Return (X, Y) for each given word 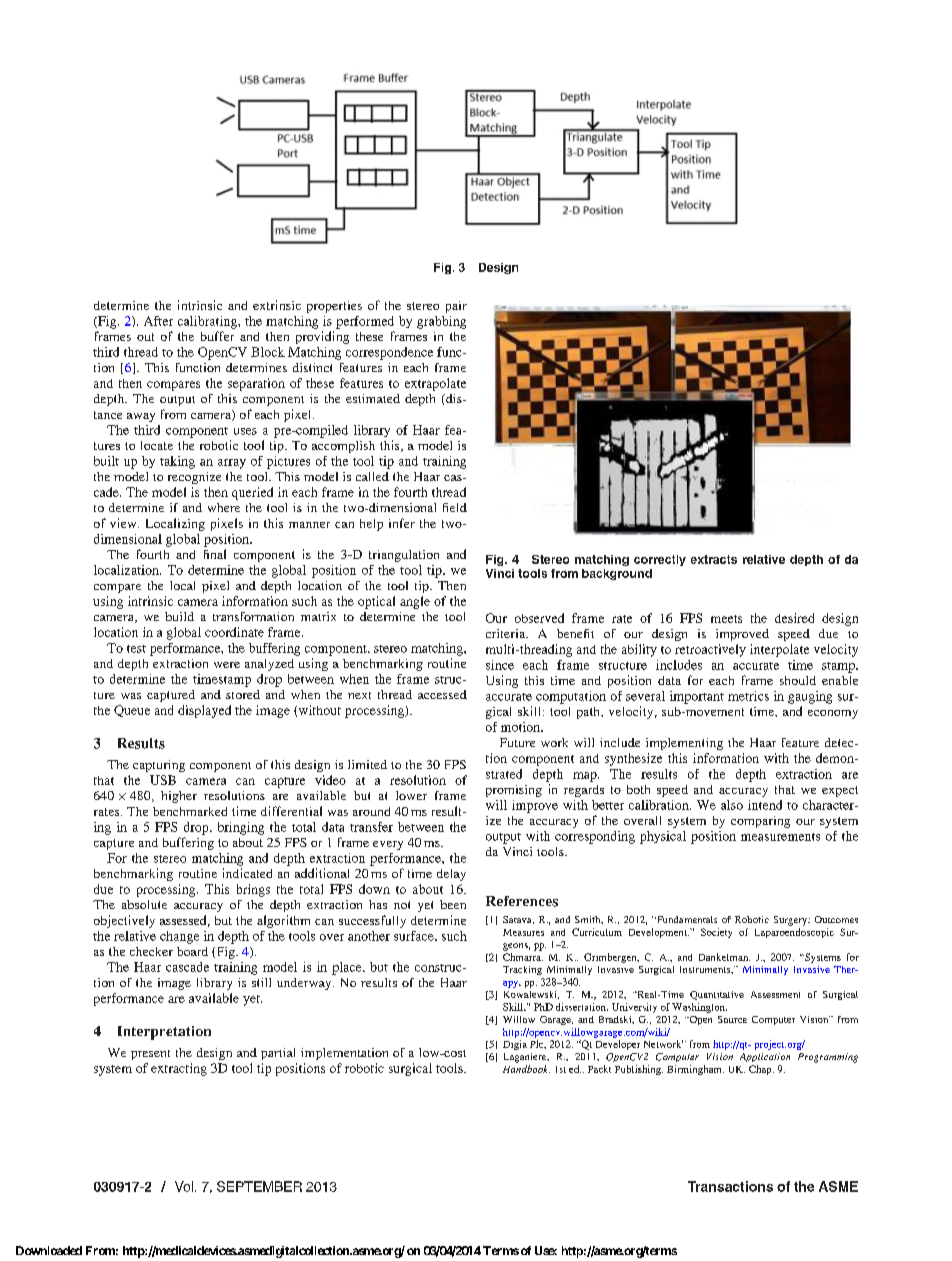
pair (456, 307)
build (179, 616)
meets (726, 619)
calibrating (208, 322)
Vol (184, 1186)
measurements (780, 837)
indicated (247, 873)
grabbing (441, 322)
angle (415, 602)
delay (451, 875)
